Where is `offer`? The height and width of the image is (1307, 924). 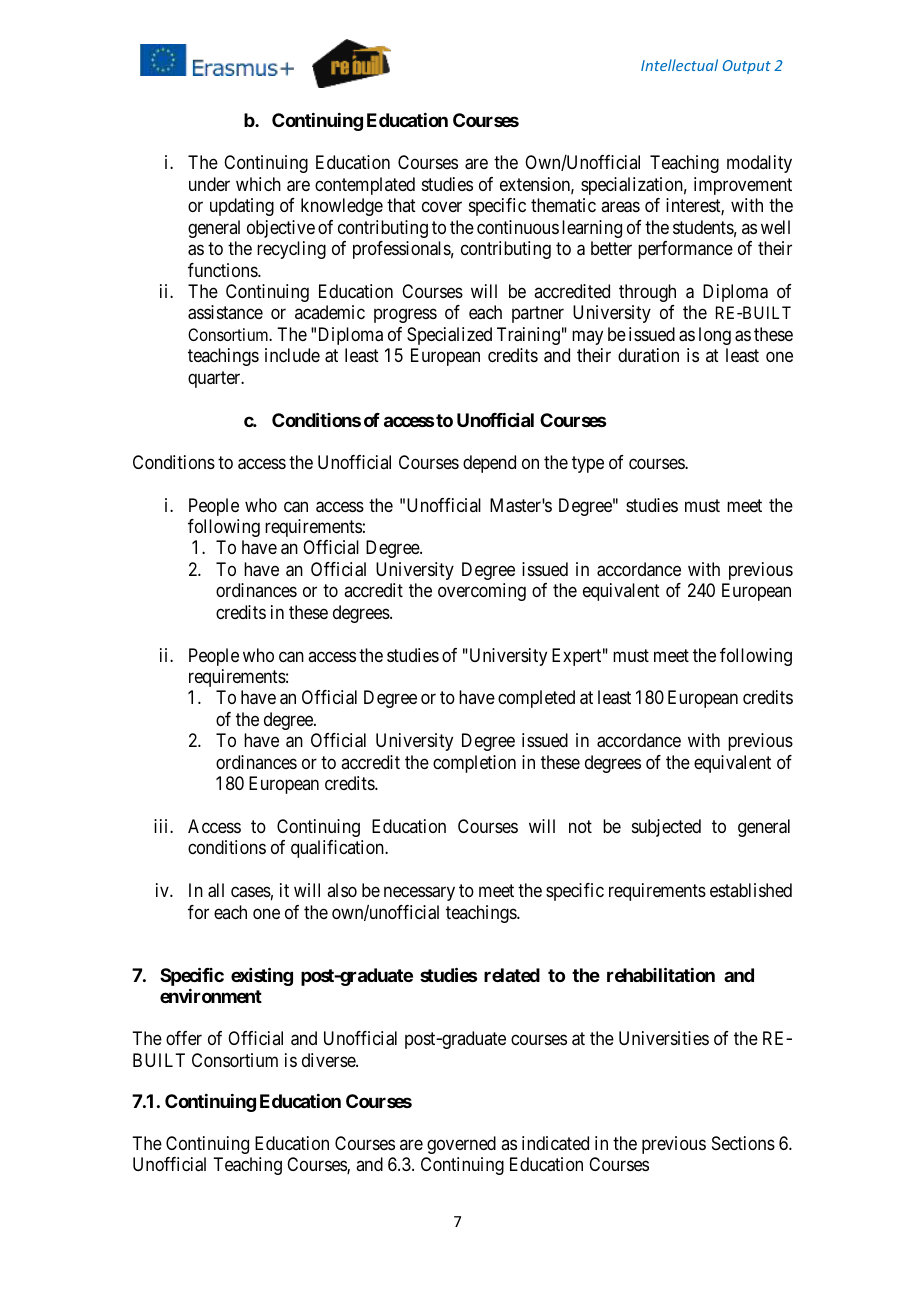
offer is located at coordinates (184, 1038).
